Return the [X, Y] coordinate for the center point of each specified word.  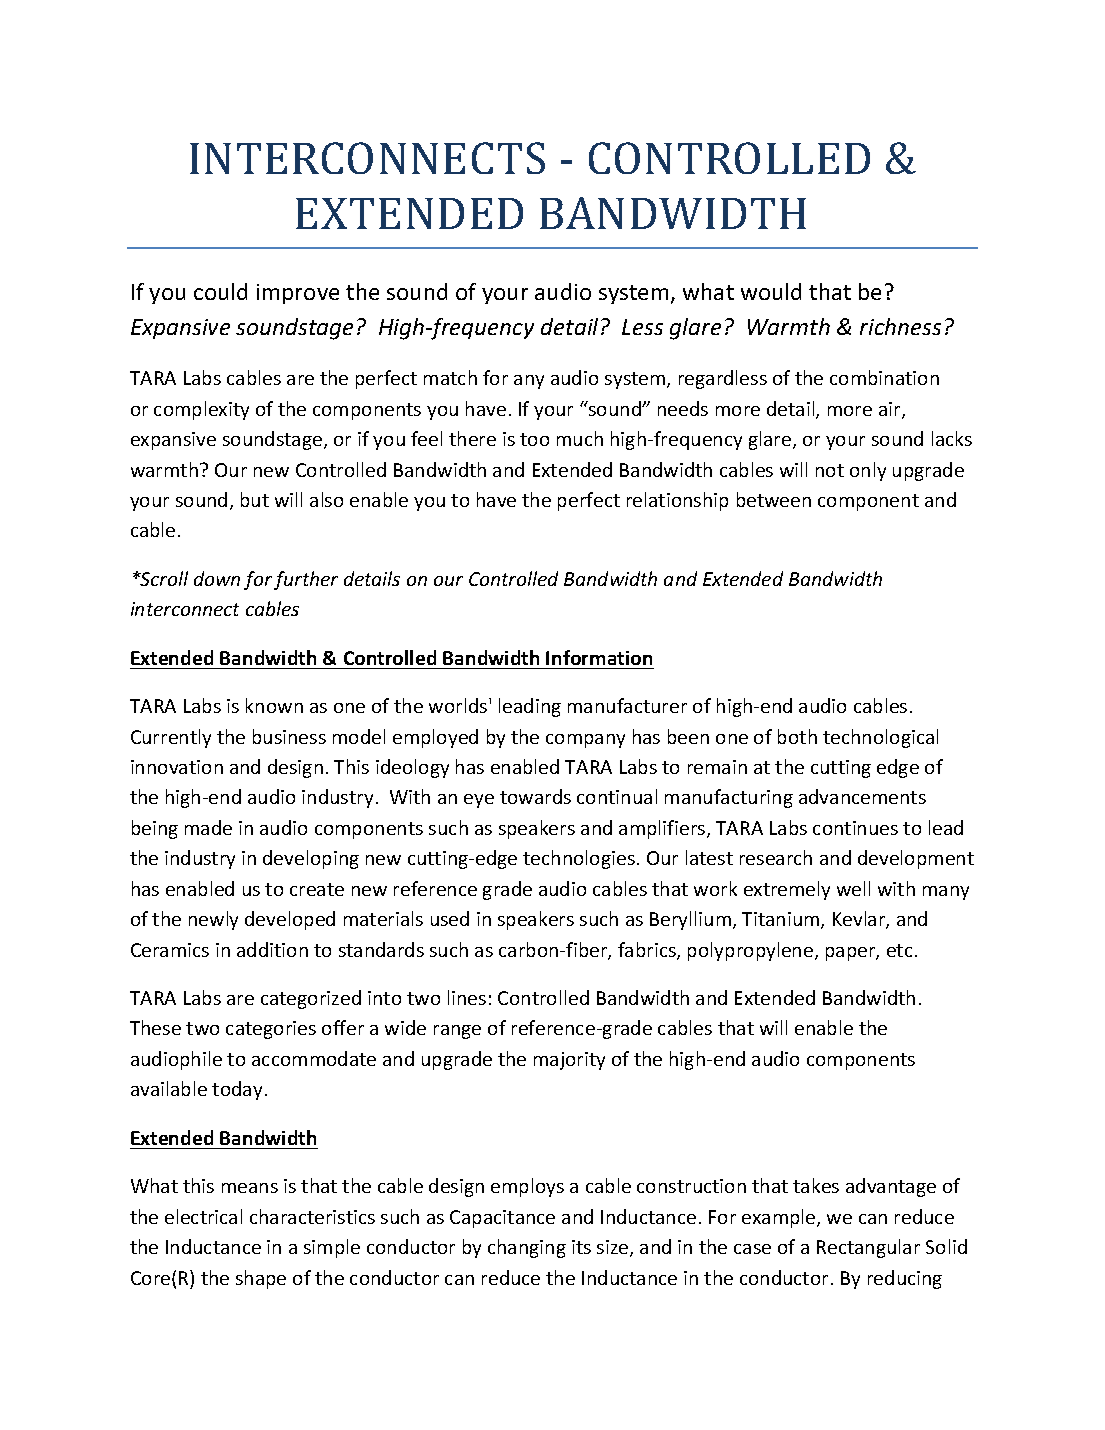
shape [261, 1279]
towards [535, 796]
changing [527, 1248]
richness [900, 326]
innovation [177, 767]
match [450, 377]
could [220, 291]
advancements [862, 796]
